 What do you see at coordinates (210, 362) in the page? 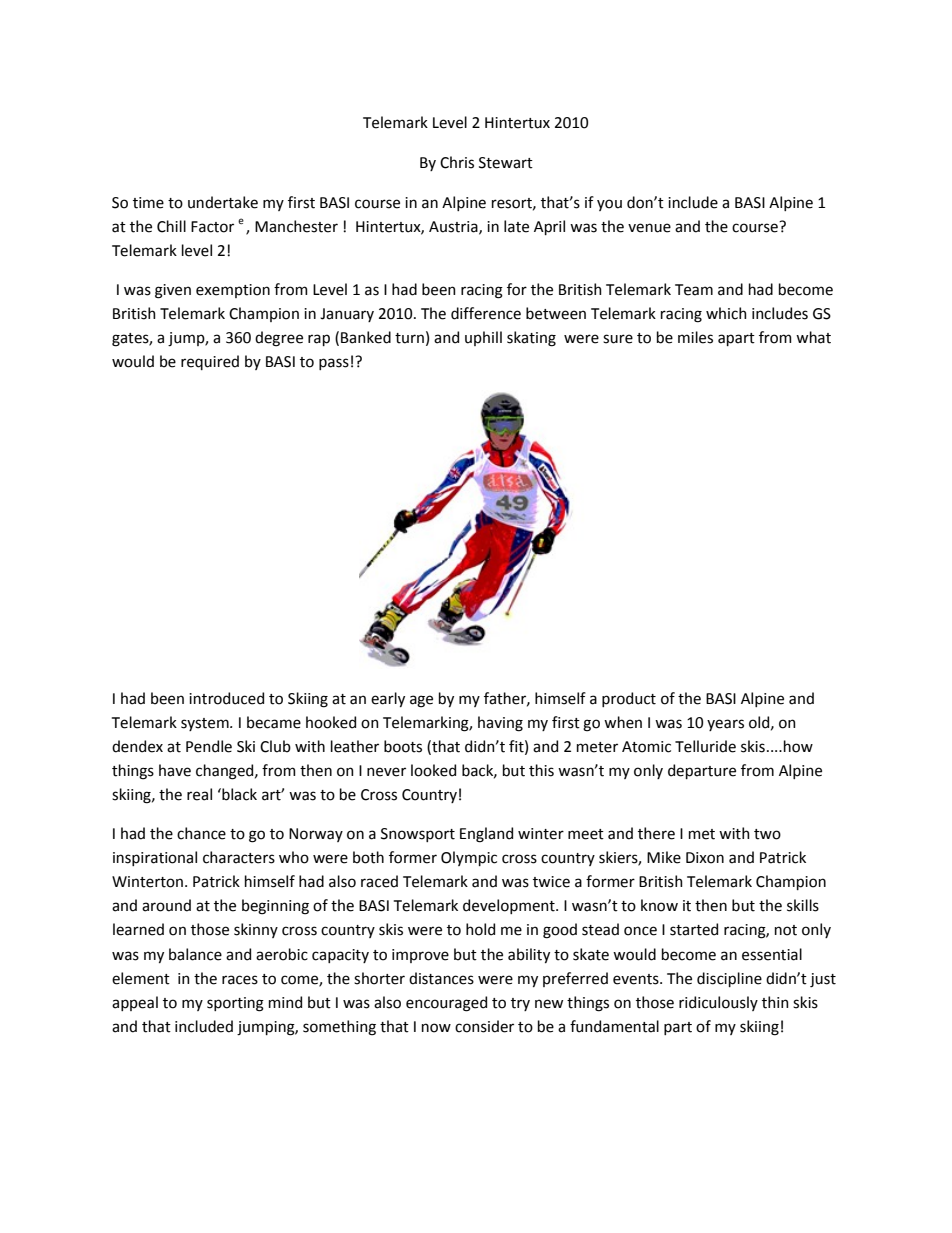
I see `required` at bounding box center [210, 362].
